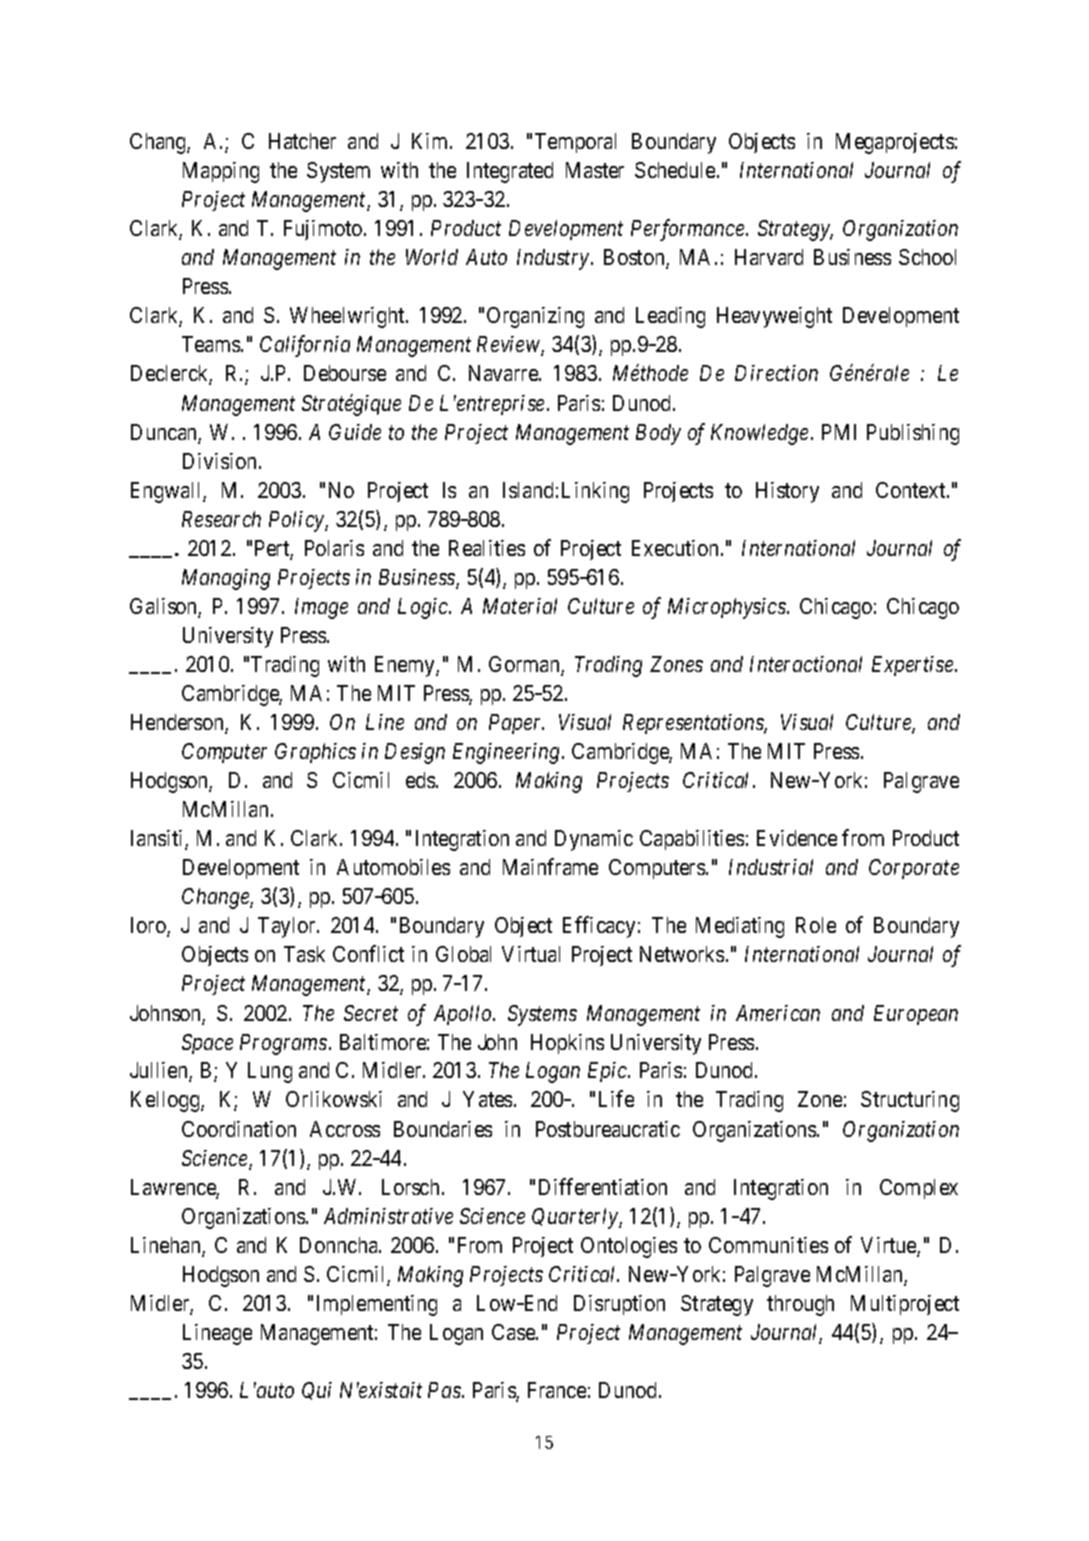 Image resolution: width=1089 pixels, height=1541 pixels. What do you see at coordinates (270, 1072) in the screenshot?
I see `Lung` at bounding box center [270, 1072].
